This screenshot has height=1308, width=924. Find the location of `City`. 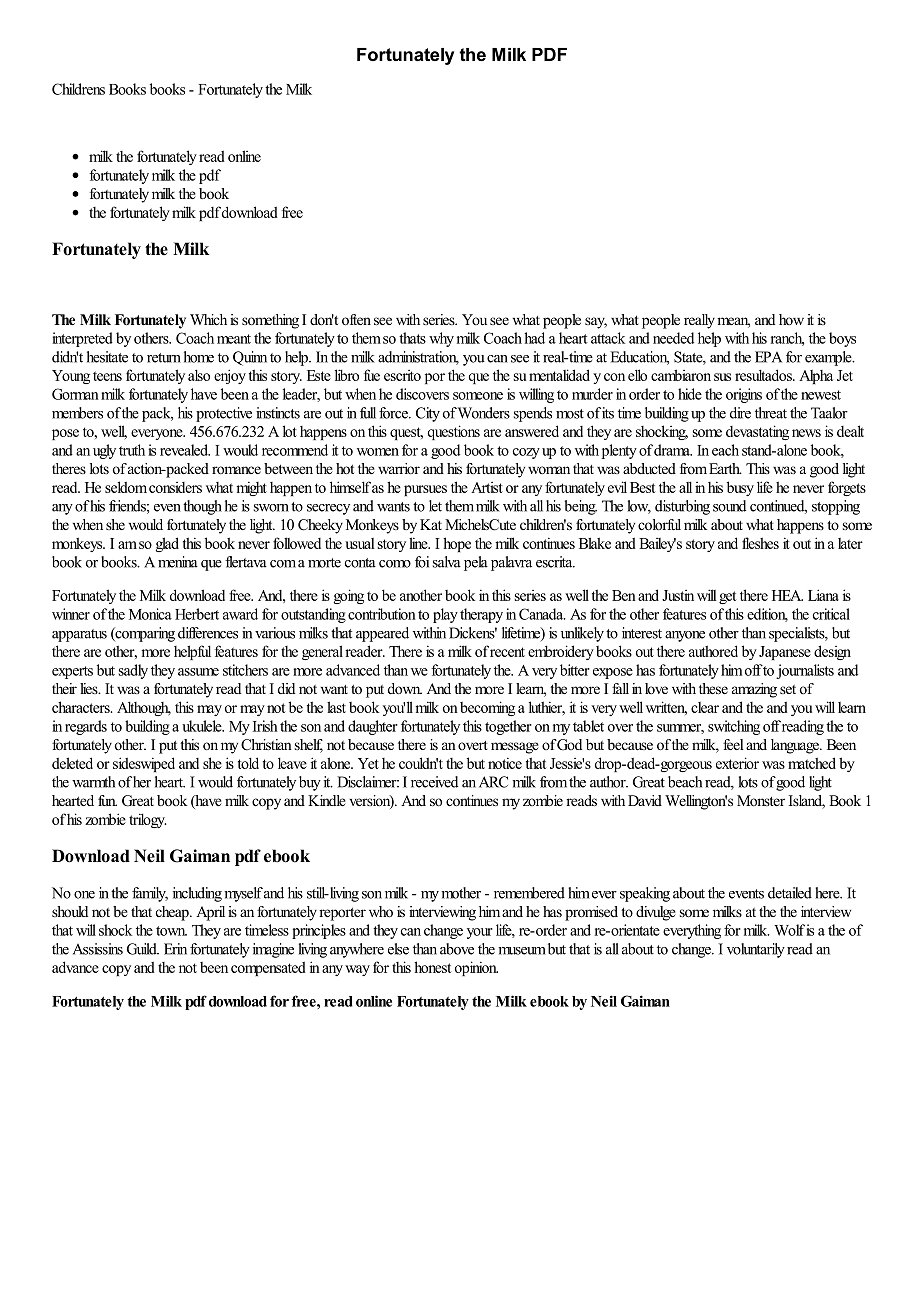

City is located at coordinates (428, 414).
